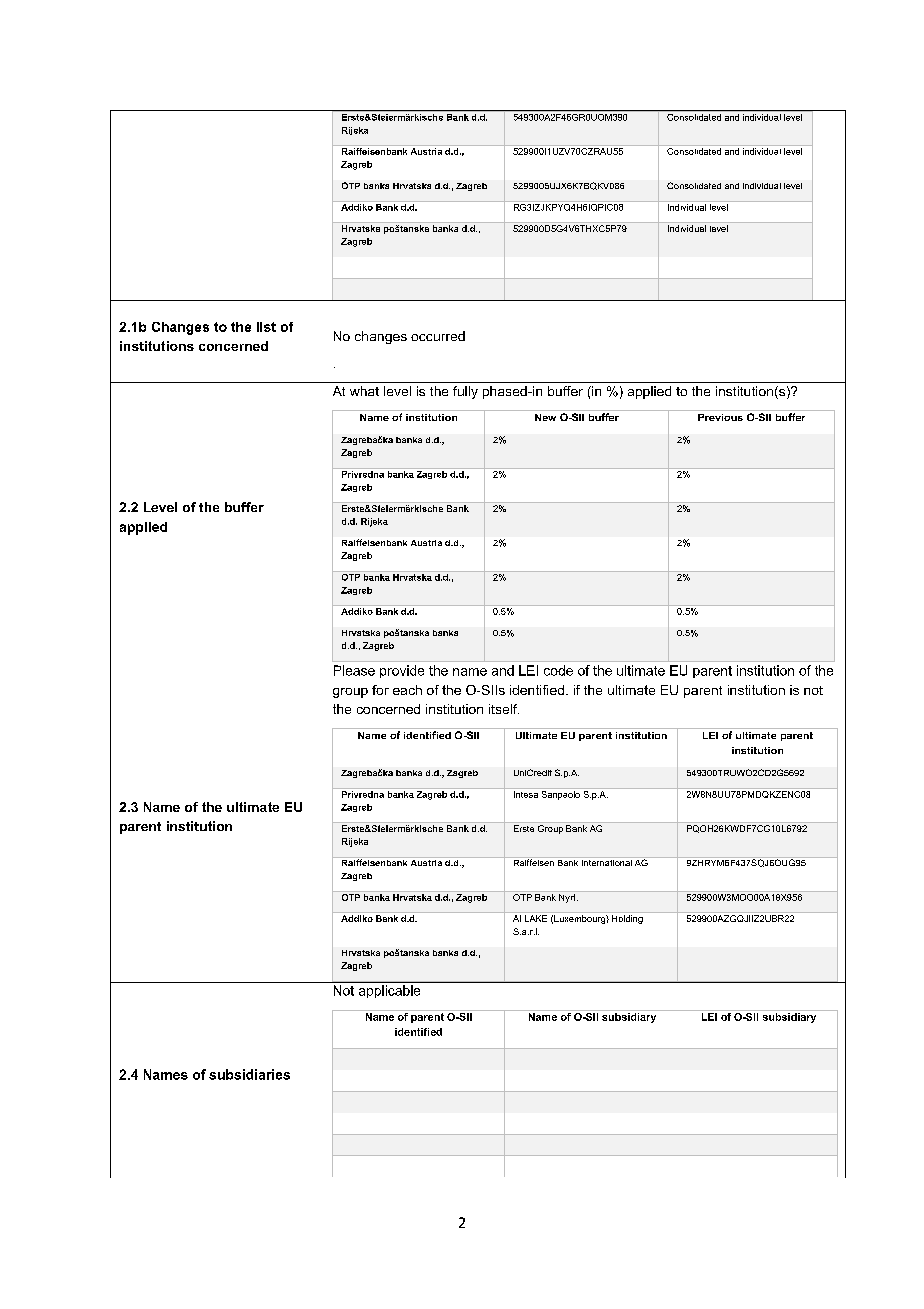  Describe the element at coordinates (249, 1074) in the screenshot. I see `subsidiaries` at that location.
